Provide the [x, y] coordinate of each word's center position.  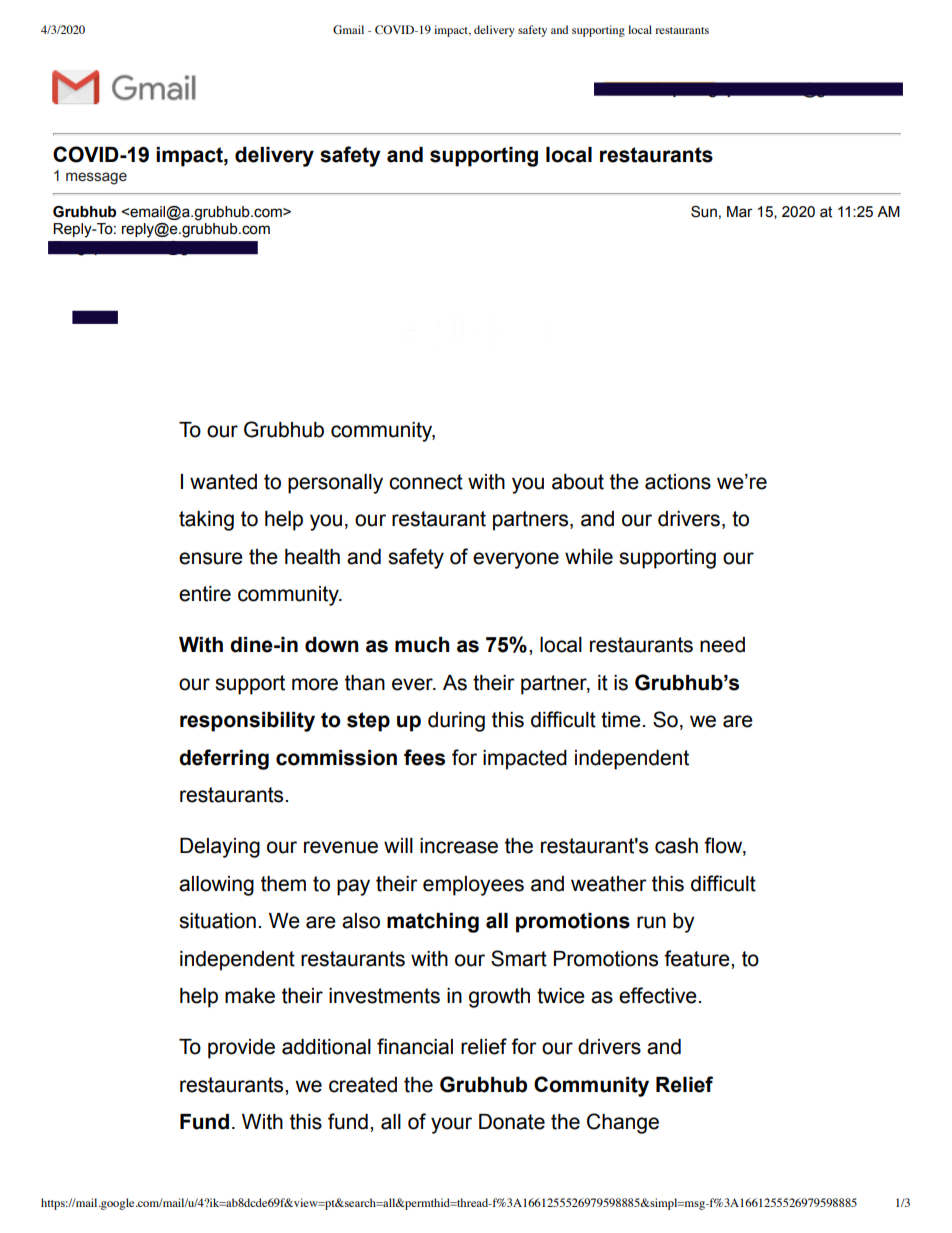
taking [206, 521]
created [363, 1085]
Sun [704, 212]
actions [678, 482]
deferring [224, 759]
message [96, 178]
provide [241, 1049]
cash [676, 846]
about [578, 482]
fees [424, 757]
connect [426, 482]
